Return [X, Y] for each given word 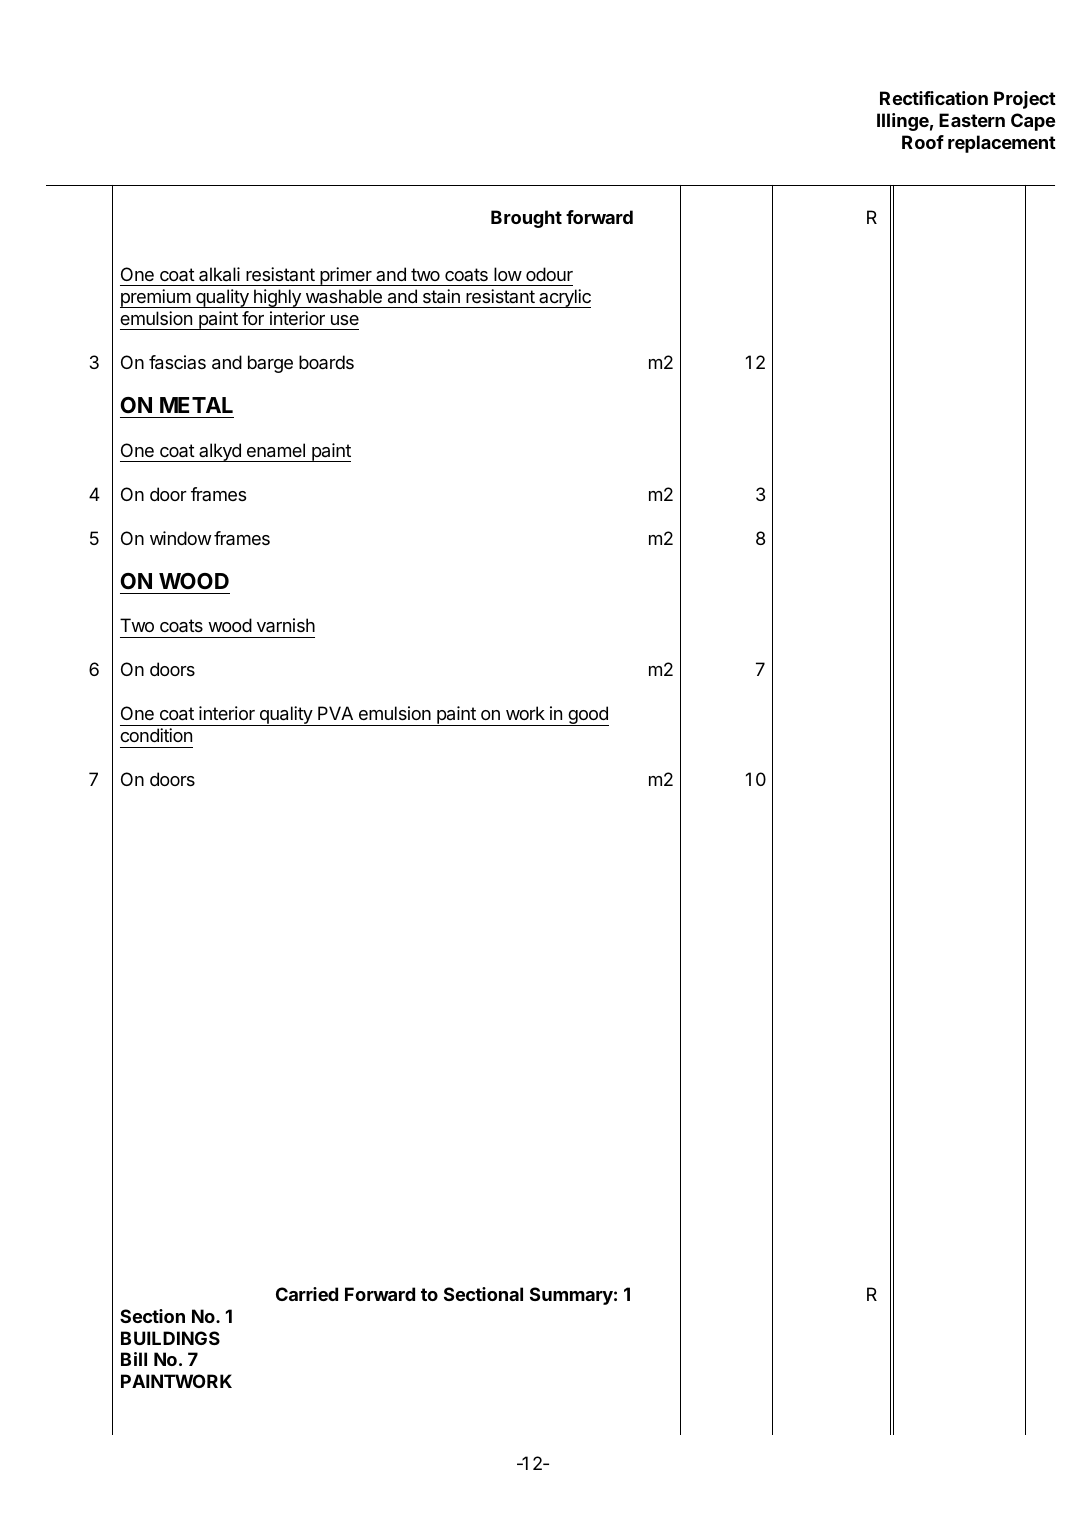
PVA [335, 713]
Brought [526, 219]
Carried [307, 1294]
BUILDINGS [170, 1338]
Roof [923, 142]
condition [156, 735]
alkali [219, 274]
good [587, 716]
